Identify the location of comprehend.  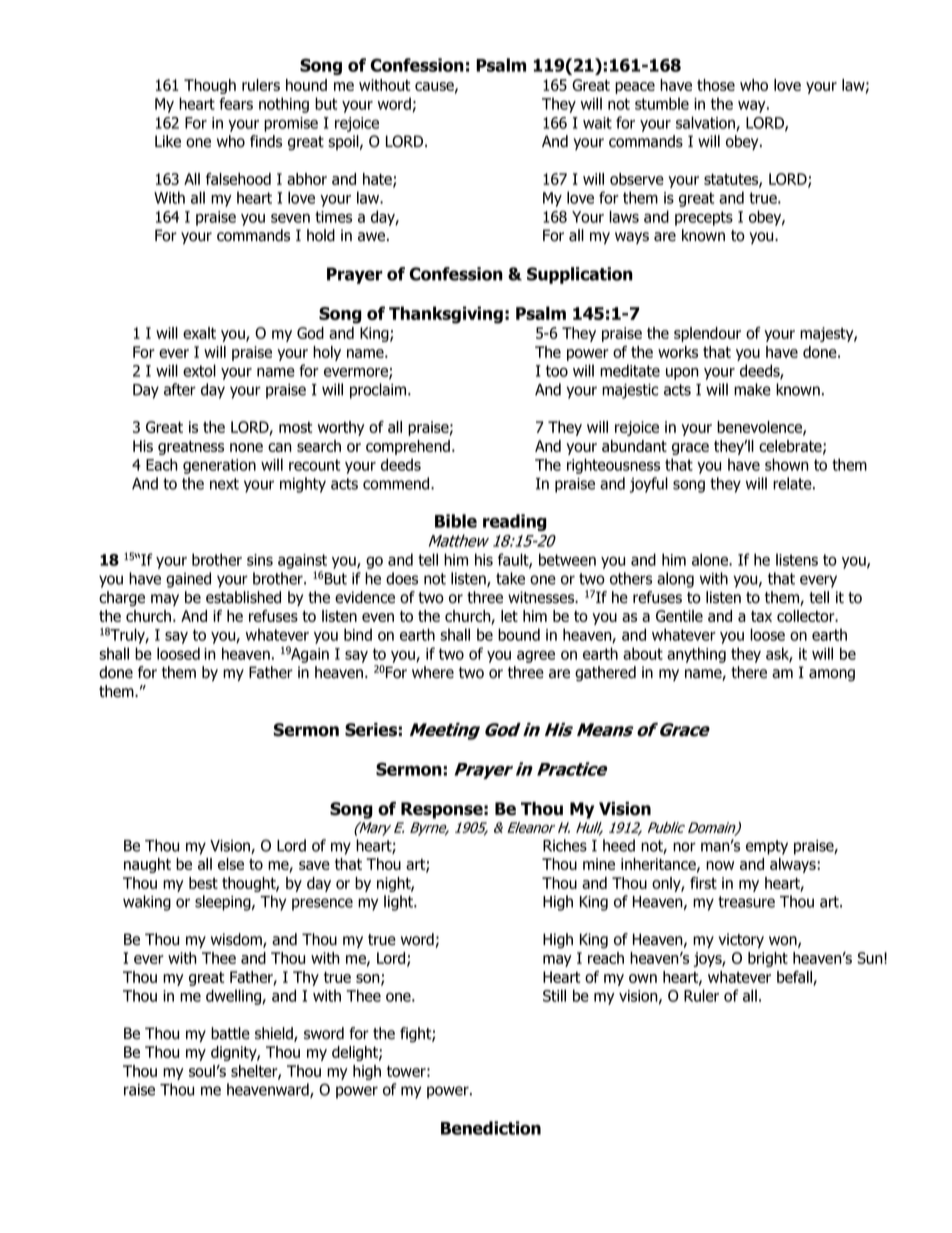
(408, 447).
